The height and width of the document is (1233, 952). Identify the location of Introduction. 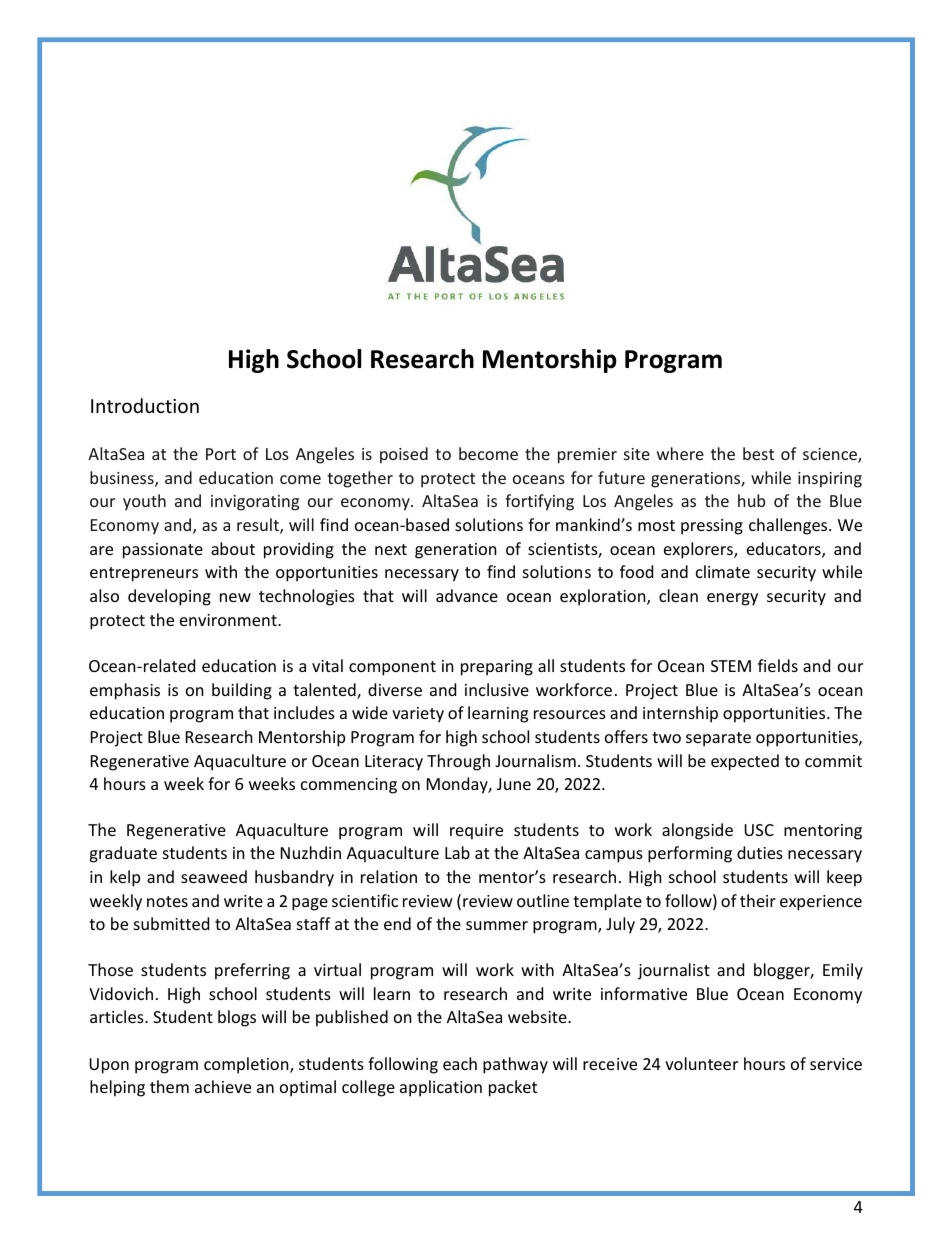
(145, 405).
